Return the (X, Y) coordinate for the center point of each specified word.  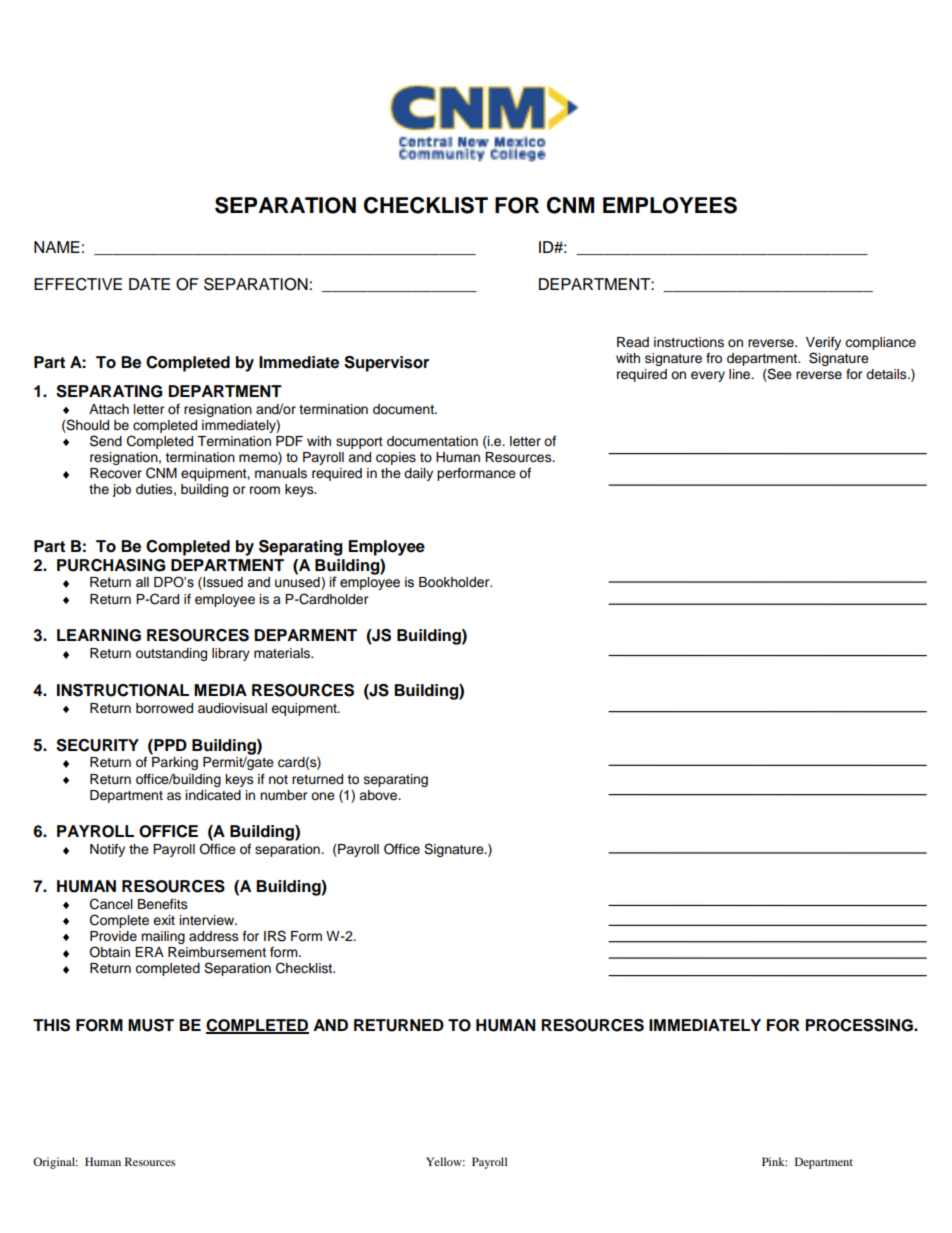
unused (298, 583)
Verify (823, 343)
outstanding (171, 654)
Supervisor (386, 364)
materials (283, 653)
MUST (151, 1025)
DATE (149, 284)
